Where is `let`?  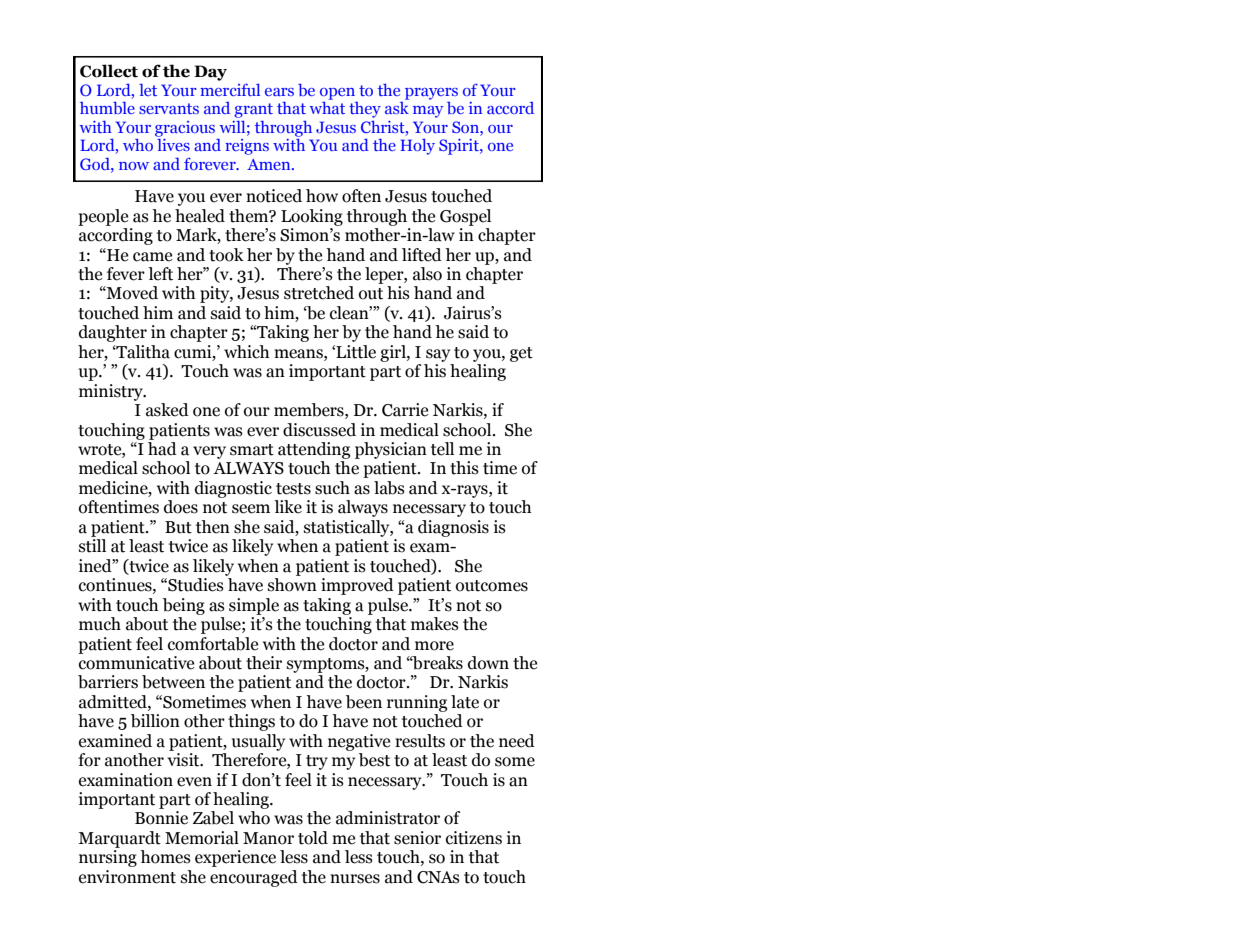 let is located at coordinates (148, 90).
